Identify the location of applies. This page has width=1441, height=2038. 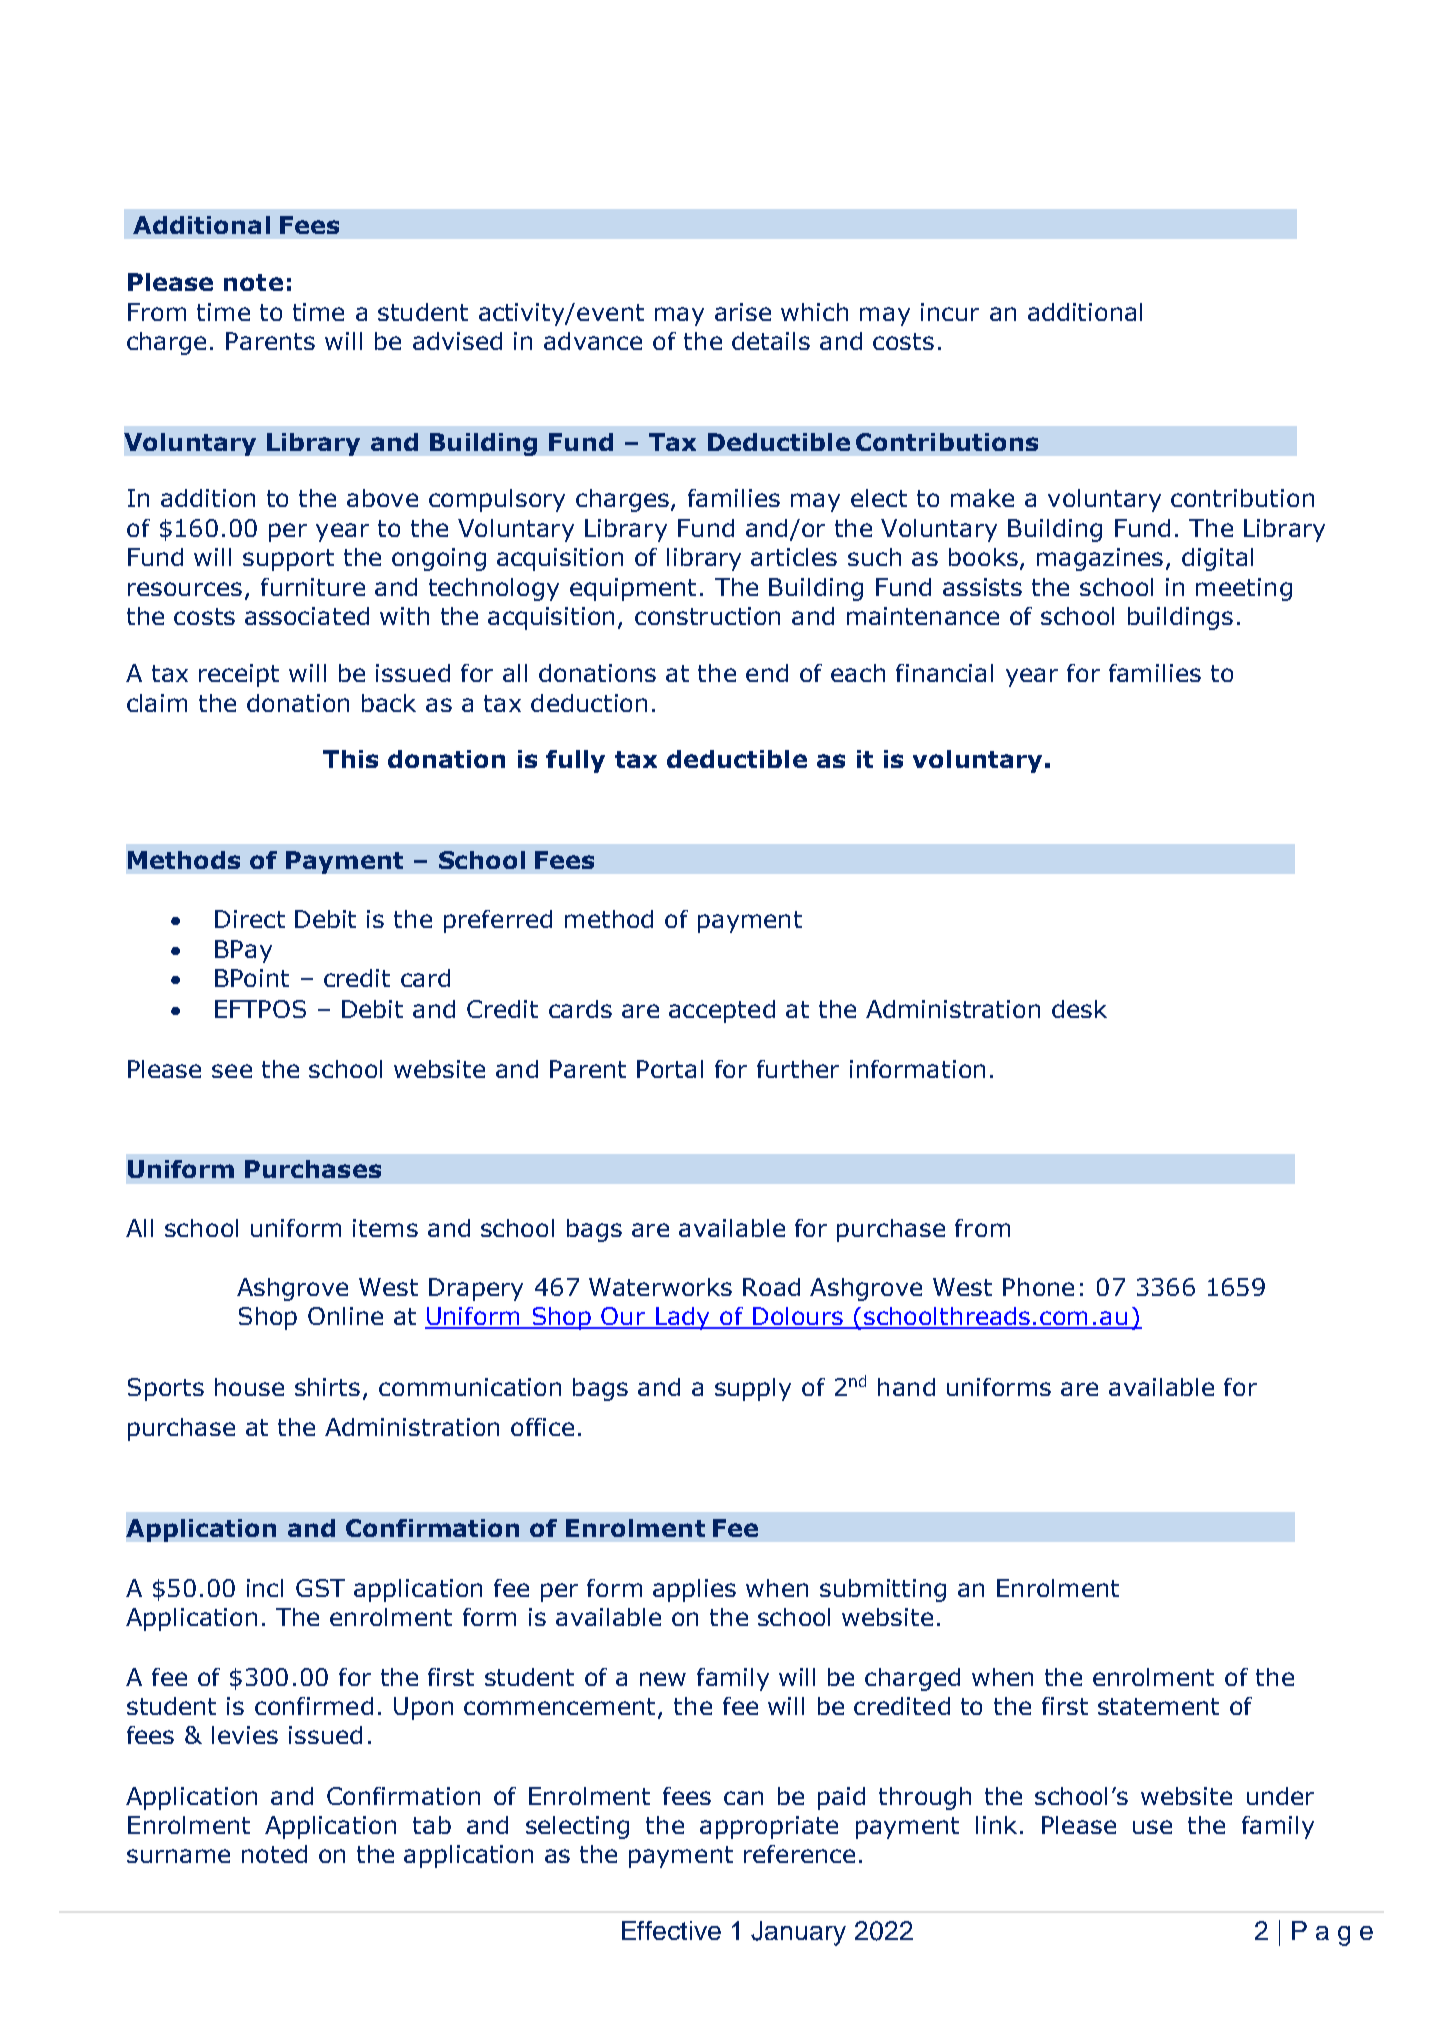
(694, 1590).
